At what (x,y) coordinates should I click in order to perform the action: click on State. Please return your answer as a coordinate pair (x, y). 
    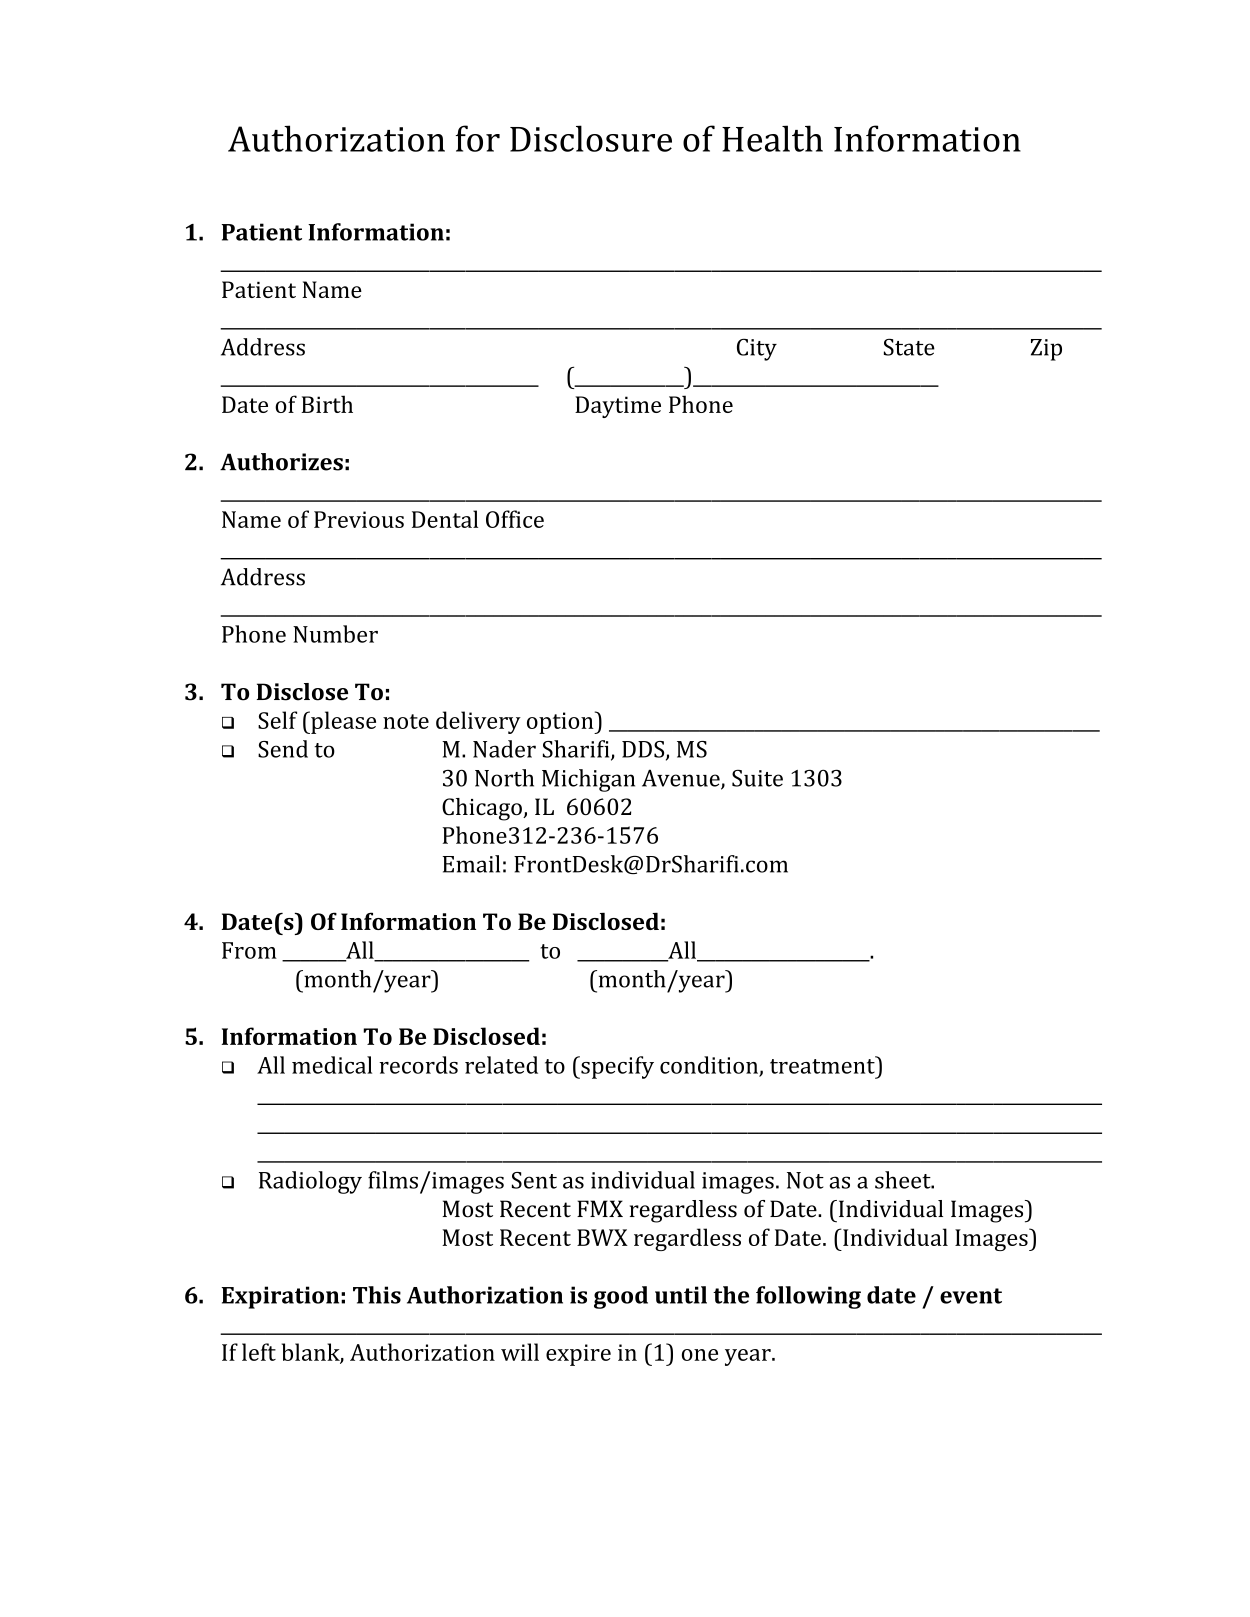
    Looking at the image, I should click on (909, 347).
